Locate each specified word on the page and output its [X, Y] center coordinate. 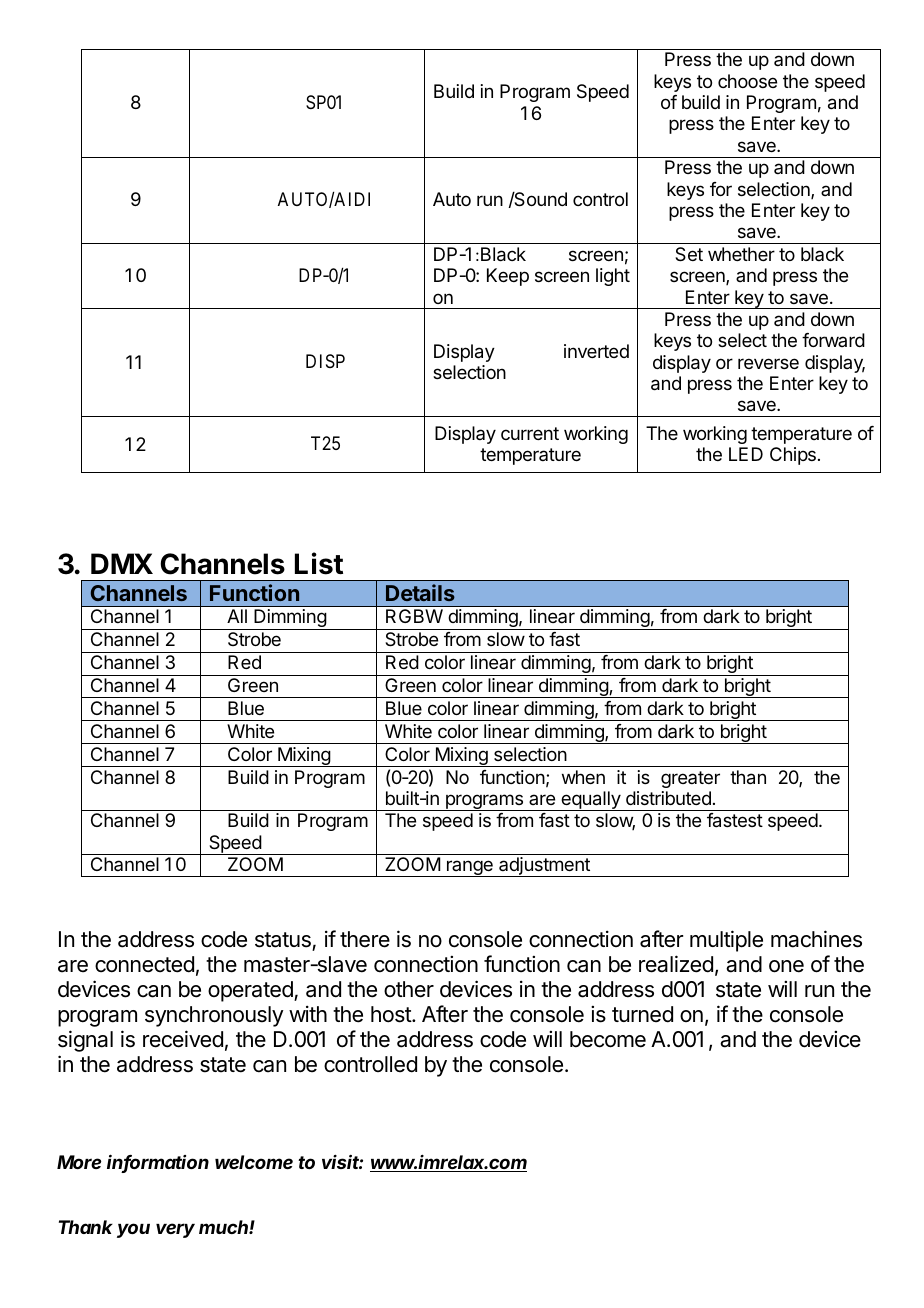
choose [747, 81]
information [158, 1163]
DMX [122, 563]
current [530, 433]
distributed [668, 798]
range [470, 868]
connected [144, 964]
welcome [254, 1162]
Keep [508, 277]
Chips [793, 456]
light [613, 277]
